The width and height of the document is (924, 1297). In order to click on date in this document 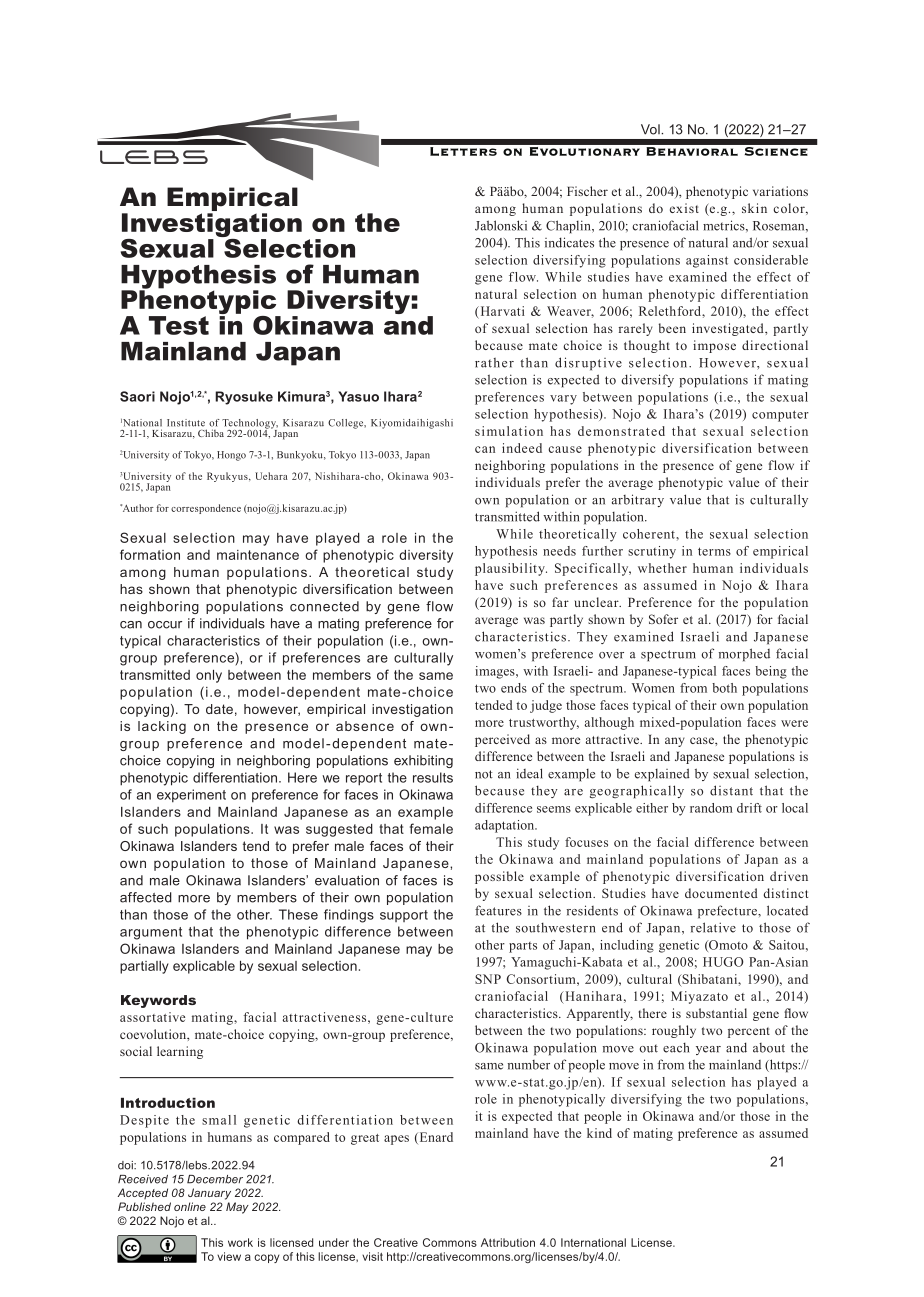, I will do `click(219, 709)`.
